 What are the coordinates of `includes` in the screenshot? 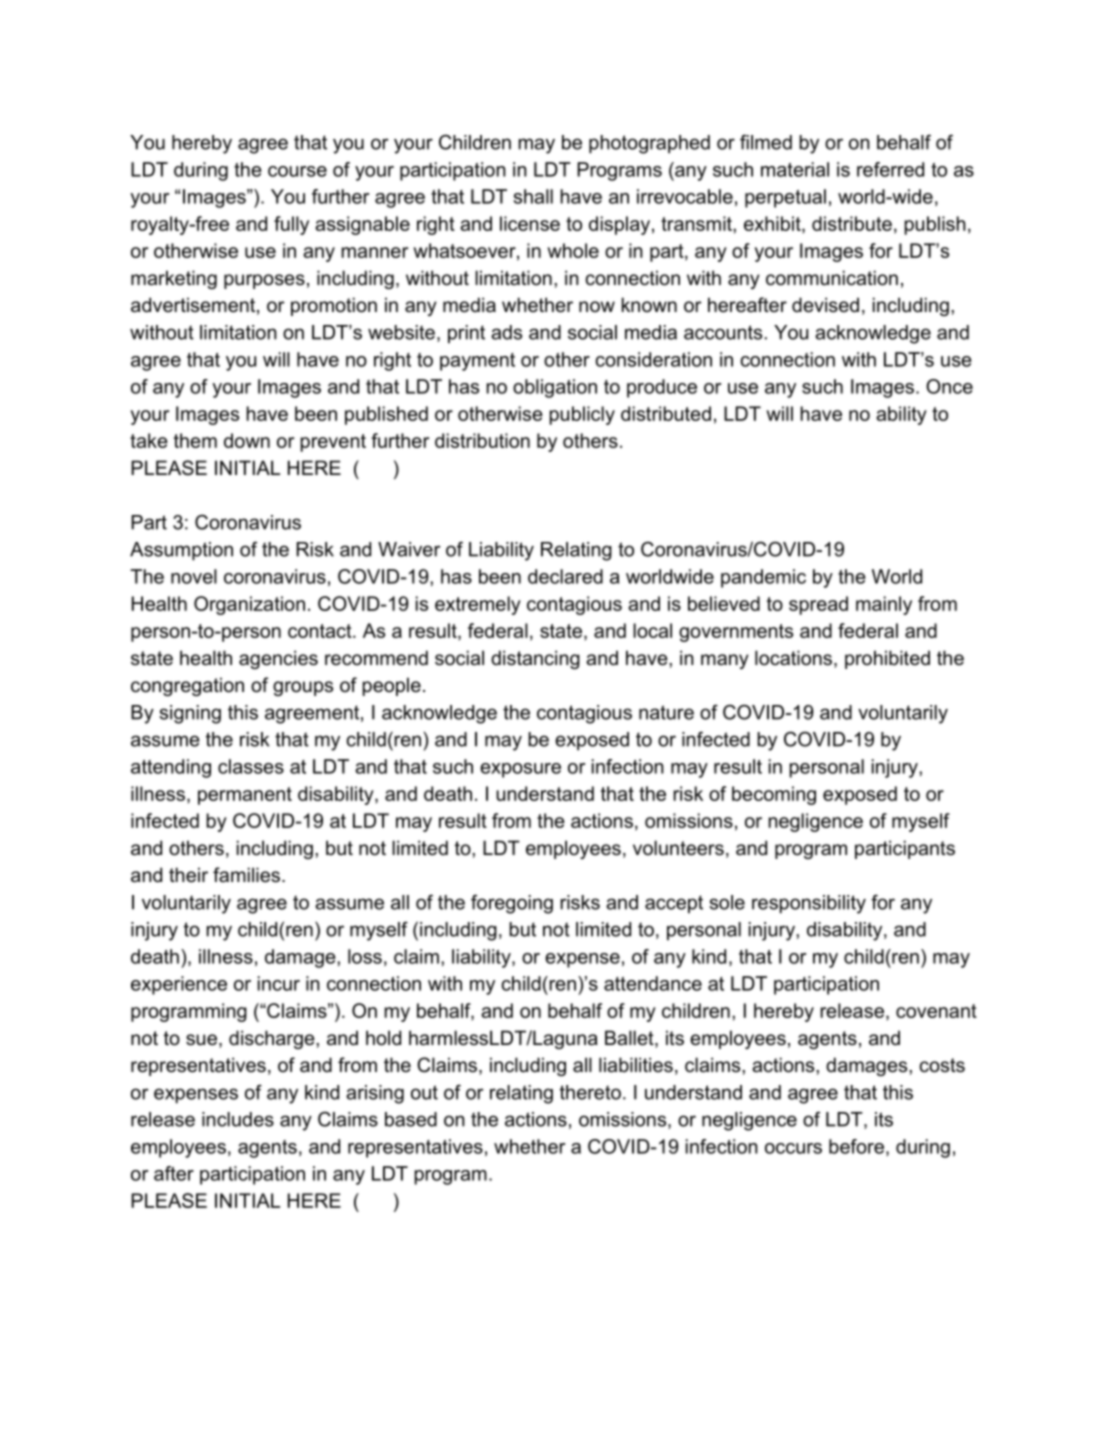 It's located at (238, 1119).
